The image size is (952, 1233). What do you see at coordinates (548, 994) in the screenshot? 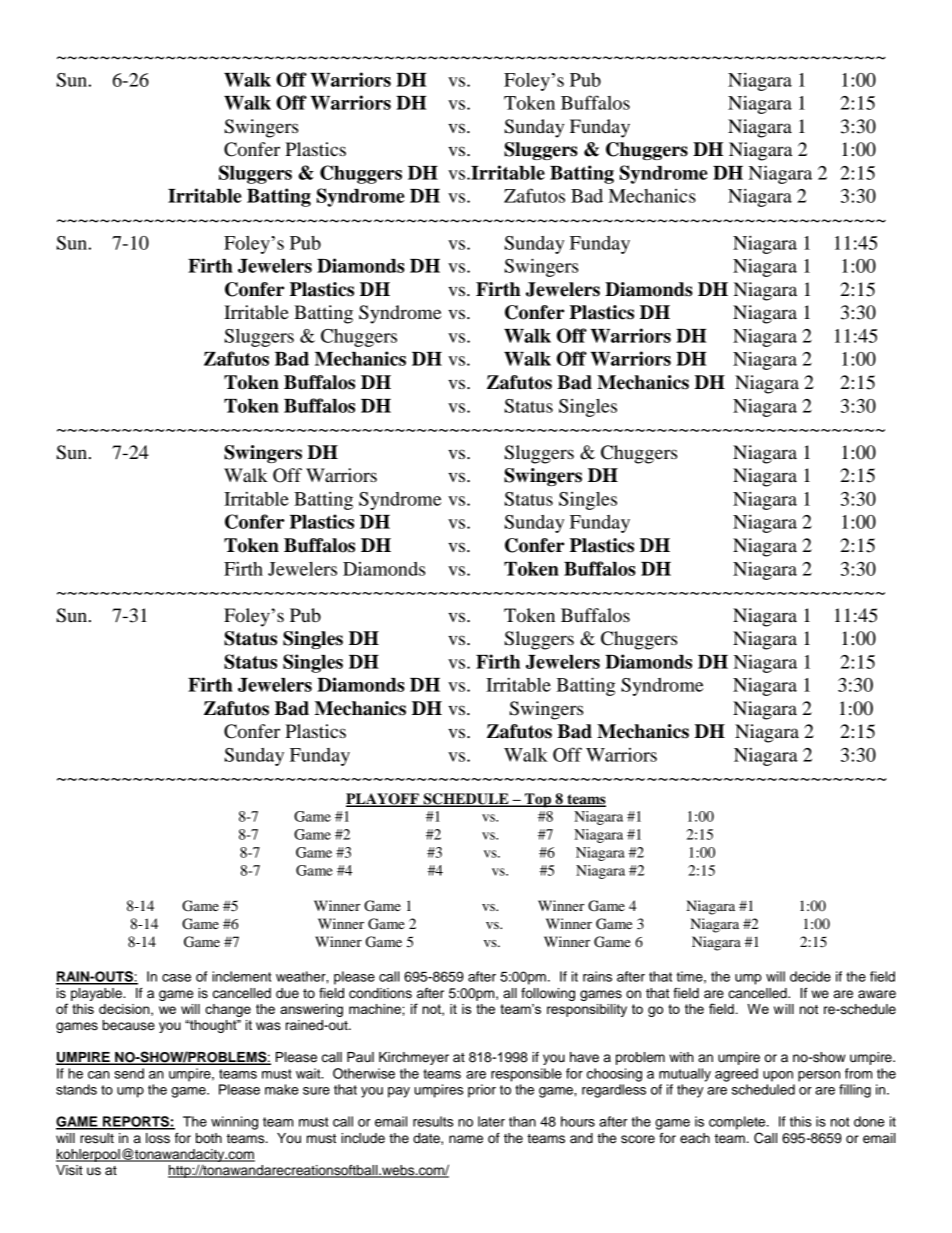
I see `following` at bounding box center [548, 994].
